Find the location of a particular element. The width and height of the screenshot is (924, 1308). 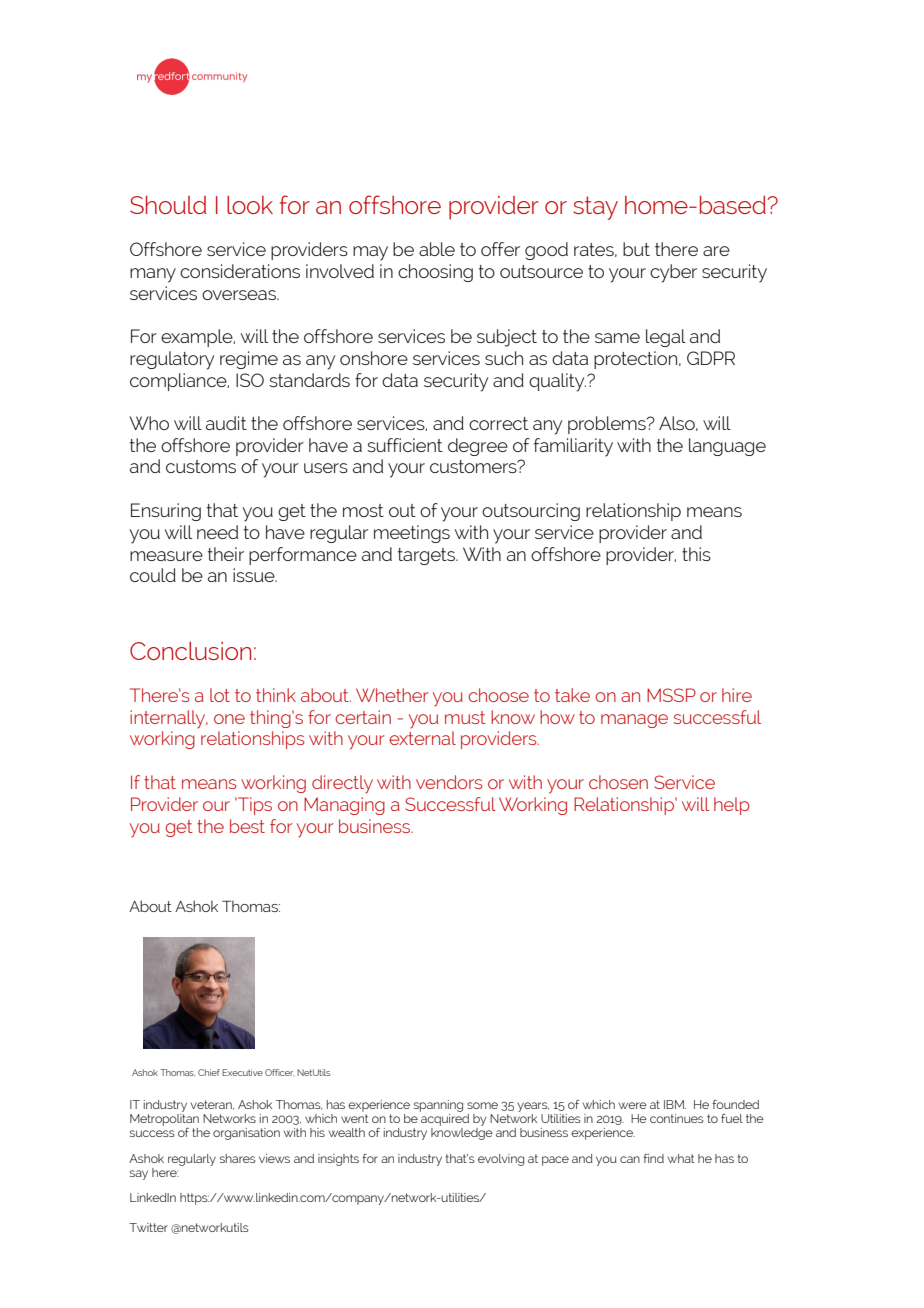

able is located at coordinates (437, 249).
